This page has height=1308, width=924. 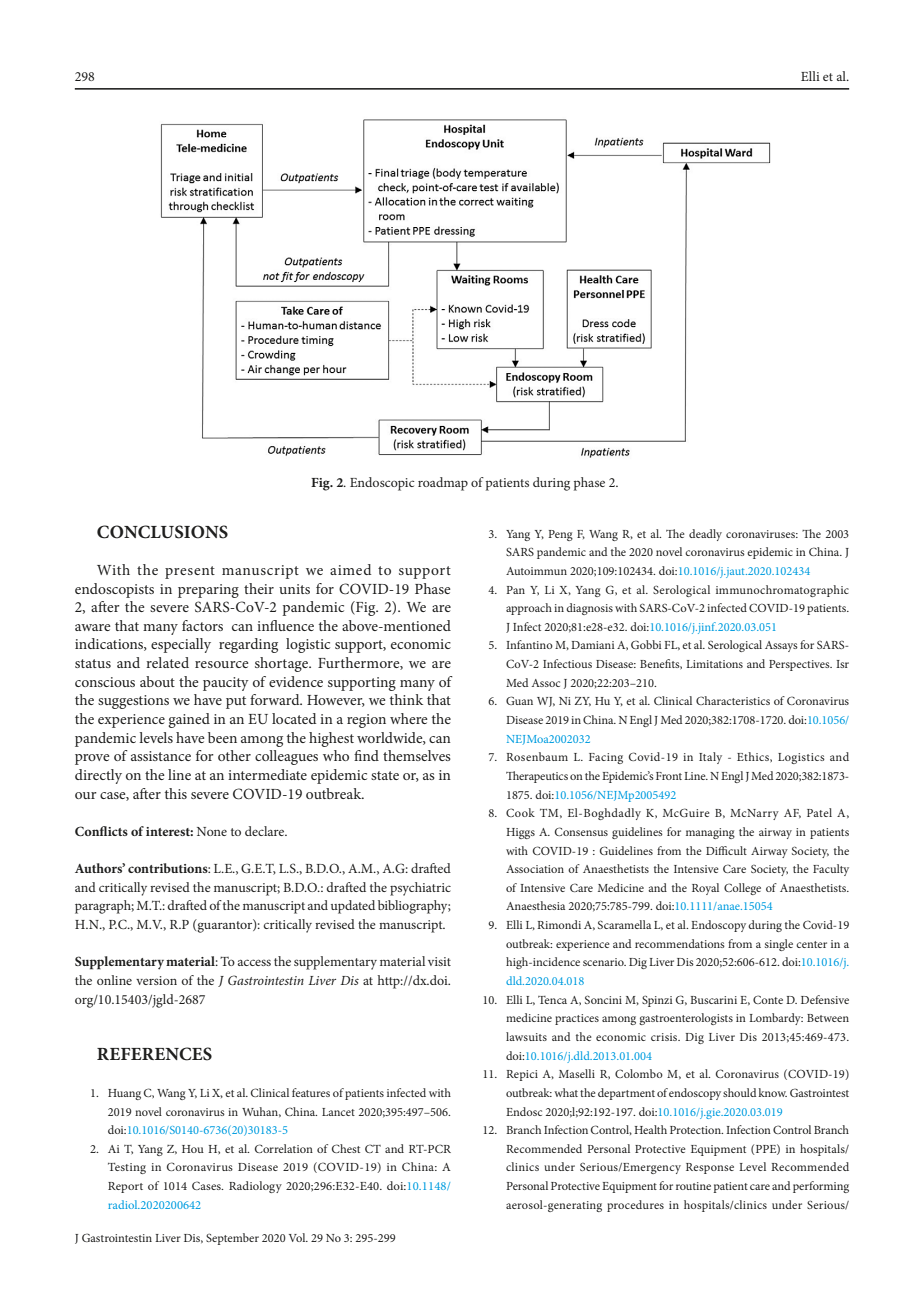 I want to click on Characteristics, so click(x=733, y=700).
